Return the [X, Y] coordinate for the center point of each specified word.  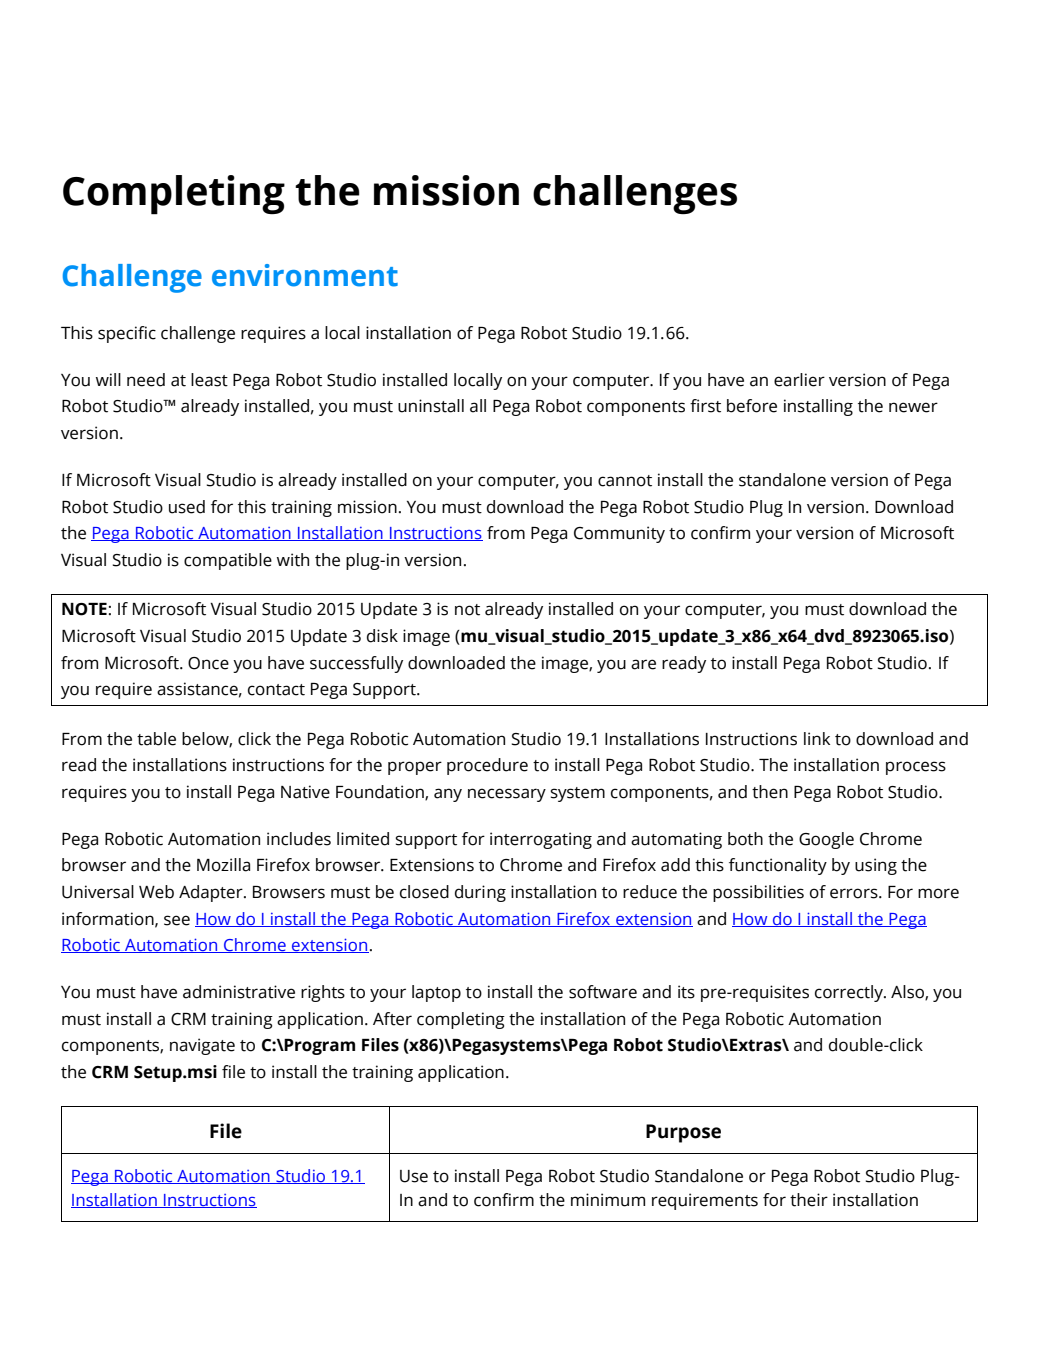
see [177, 920]
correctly [850, 993]
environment [305, 275]
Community [619, 534]
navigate [202, 1046]
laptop [436, 993]
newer [913, 407]
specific [127, 334]
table [156, 739]
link [817, 738]
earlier [799, 380]
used [187, 507]
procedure [487, 766]
